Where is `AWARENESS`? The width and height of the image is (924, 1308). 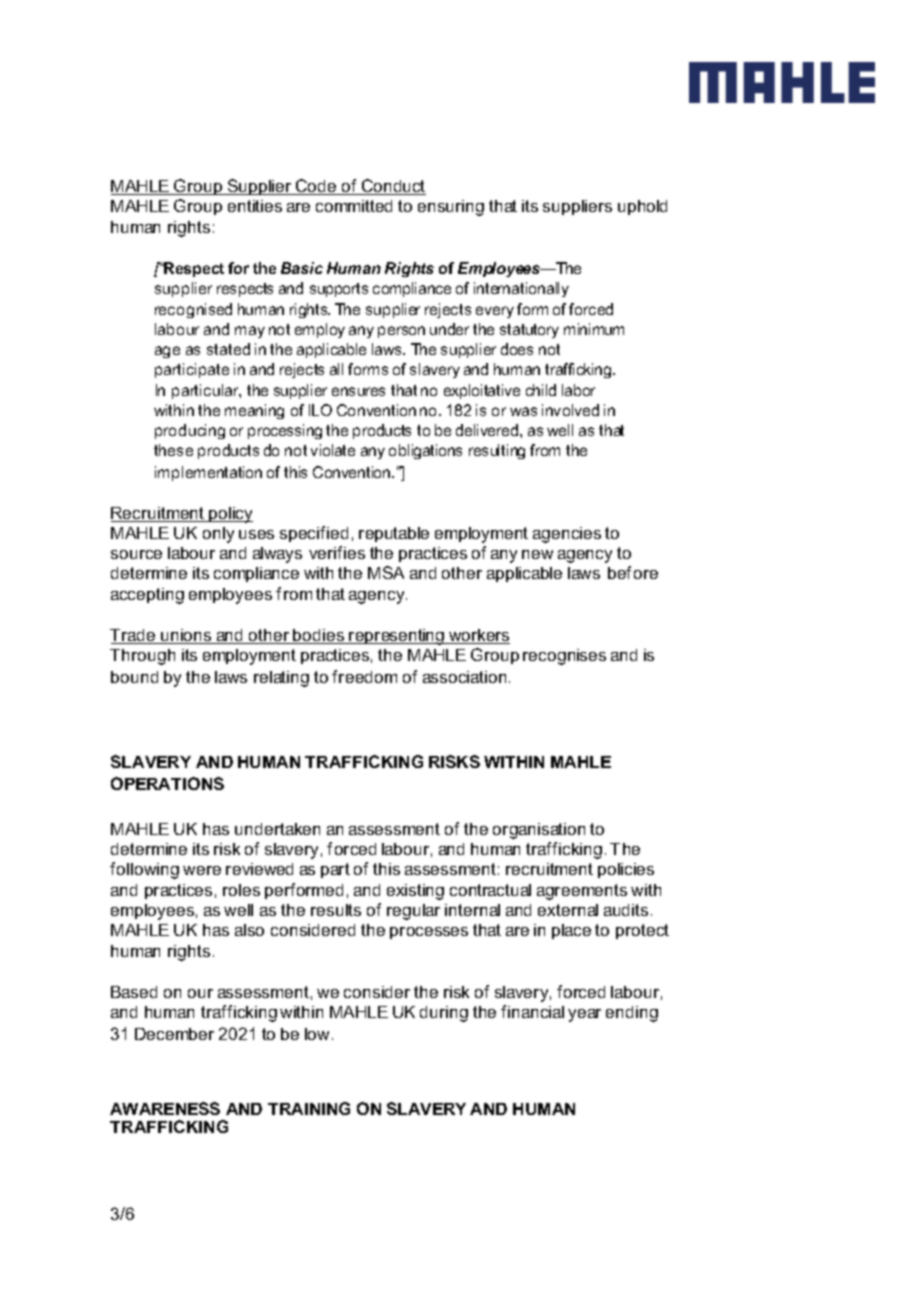 AWARENESS is located at coordinates (165, 1108).
